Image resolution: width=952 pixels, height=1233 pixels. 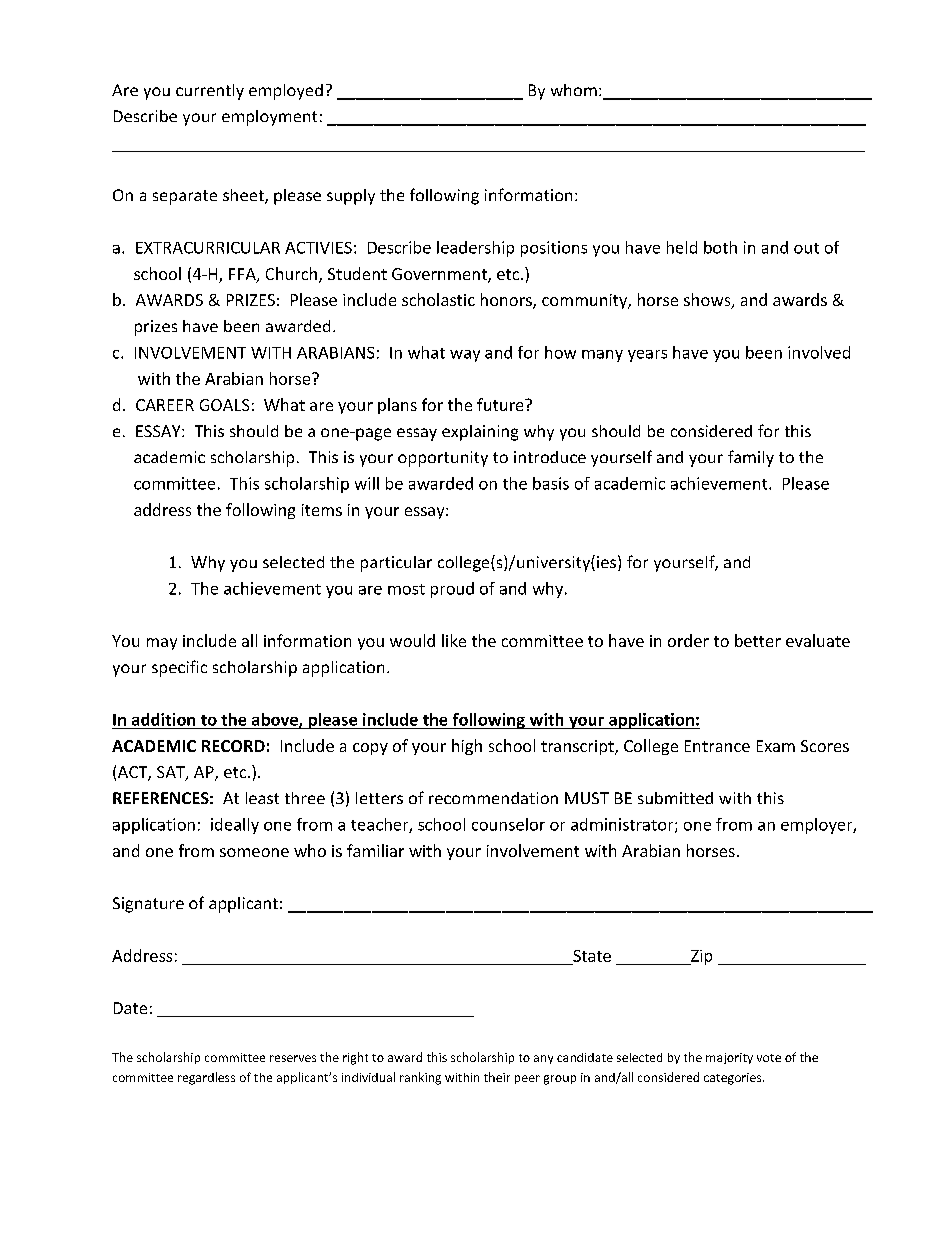 I want to click on proud, so click(x=452, y=590).
